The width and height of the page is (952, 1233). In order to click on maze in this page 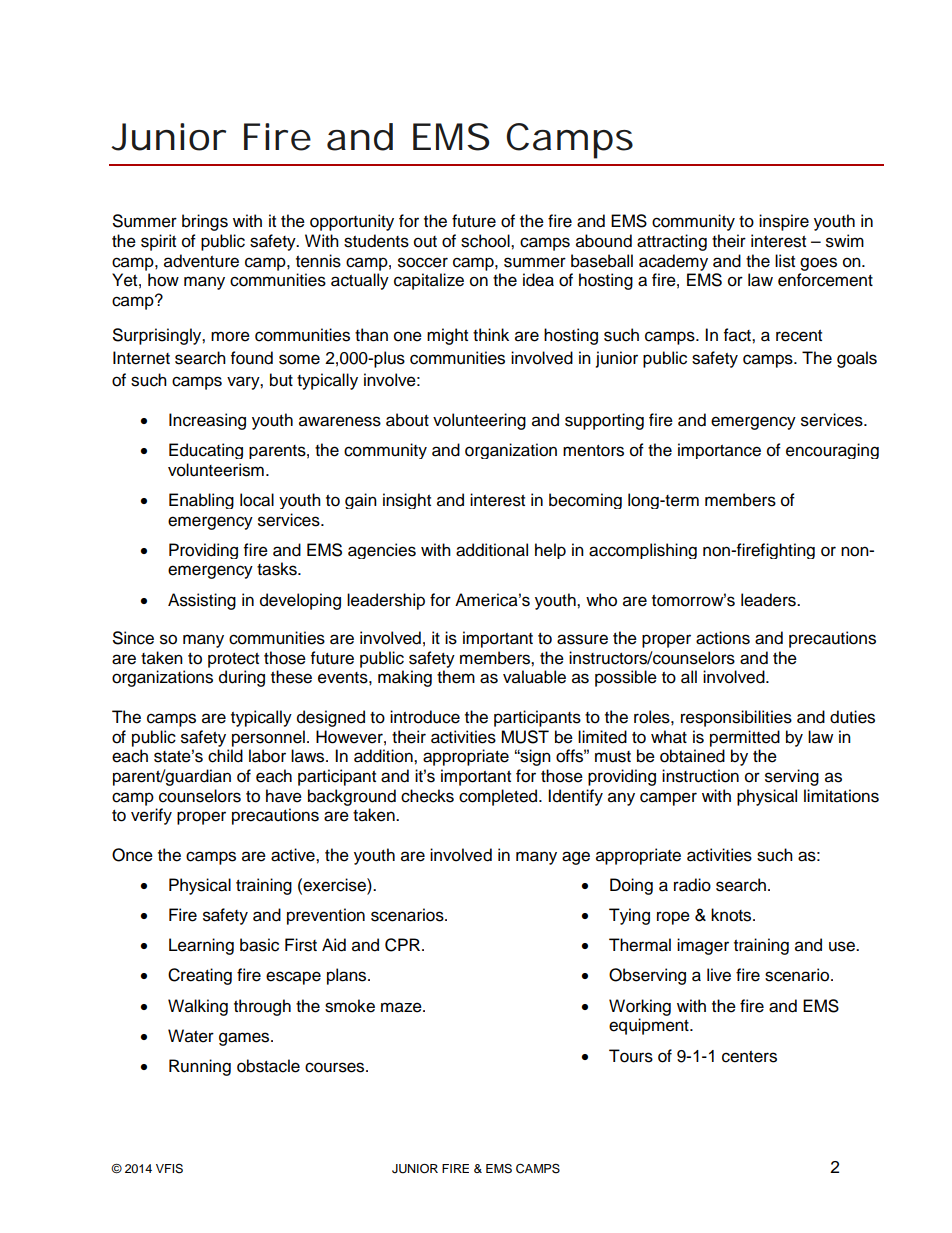, I will do `click(402, 1007)`.
